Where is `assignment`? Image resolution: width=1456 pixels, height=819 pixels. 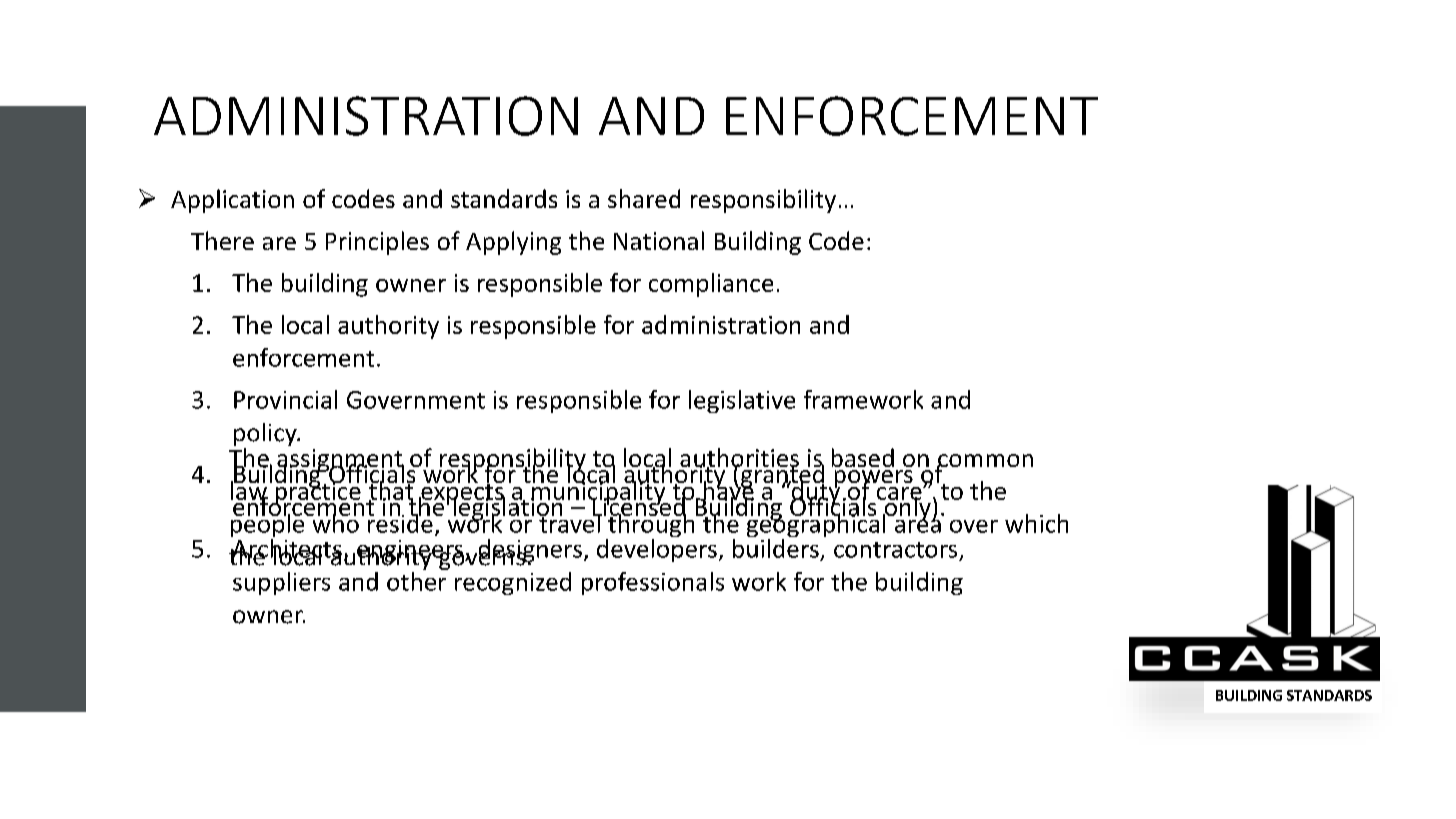 assignment is located at coordinates (340, 461).
